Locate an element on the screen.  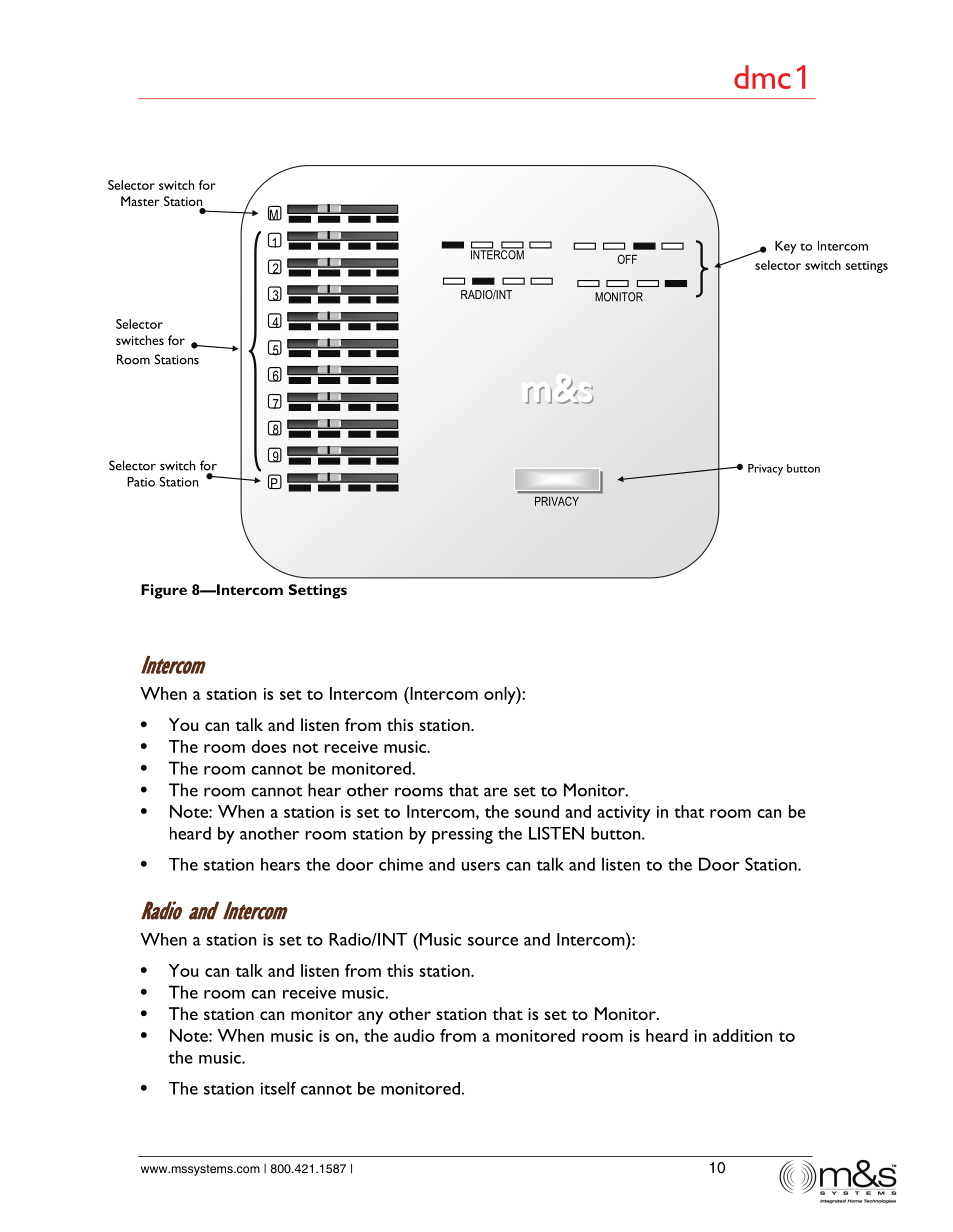
Key is located at coordinates (785, 247).
